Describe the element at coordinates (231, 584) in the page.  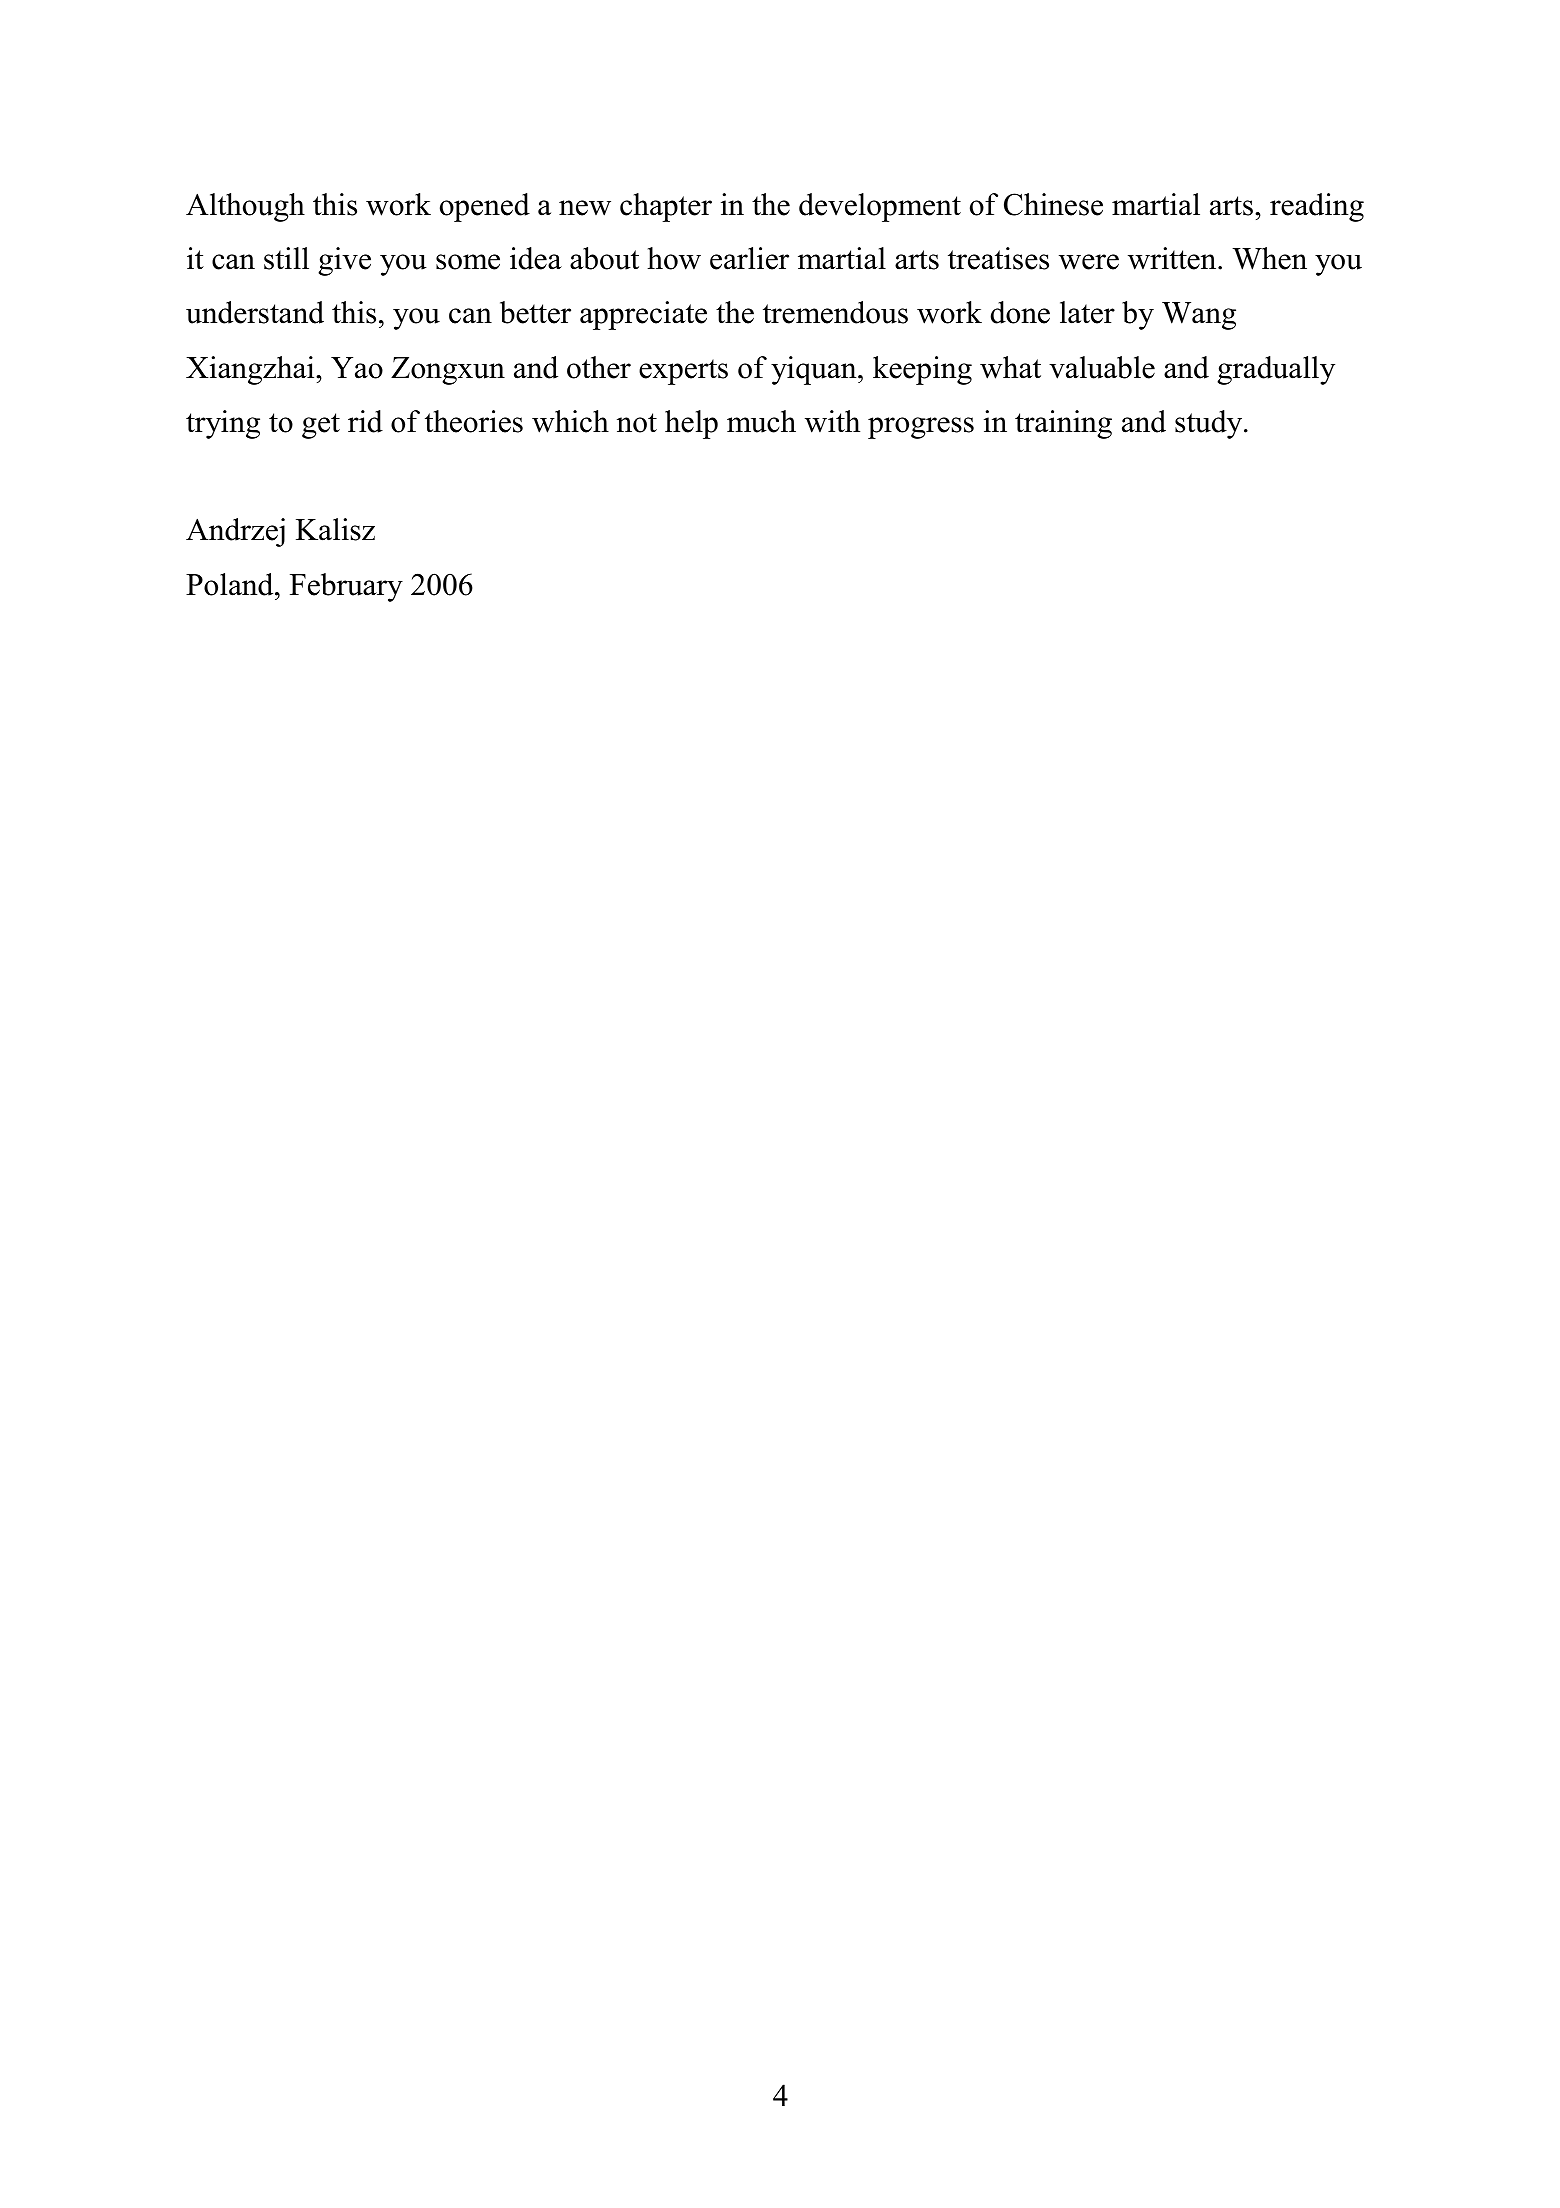
I see `Poland` at that location.
